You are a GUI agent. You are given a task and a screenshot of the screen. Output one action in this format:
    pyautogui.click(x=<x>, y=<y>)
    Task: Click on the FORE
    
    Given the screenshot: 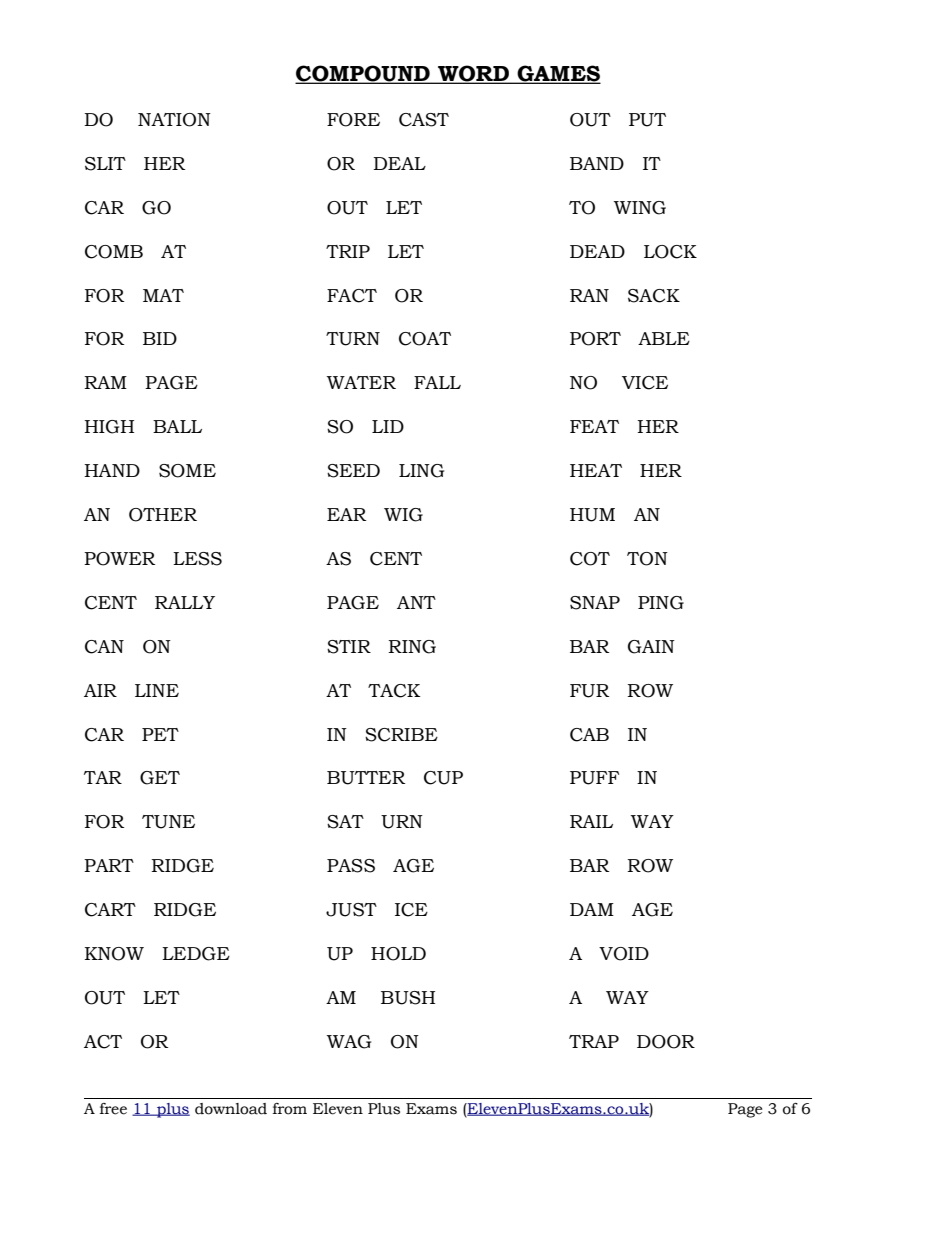 What is the action you would take?
    pyautogui.click(x=353, y=120)
